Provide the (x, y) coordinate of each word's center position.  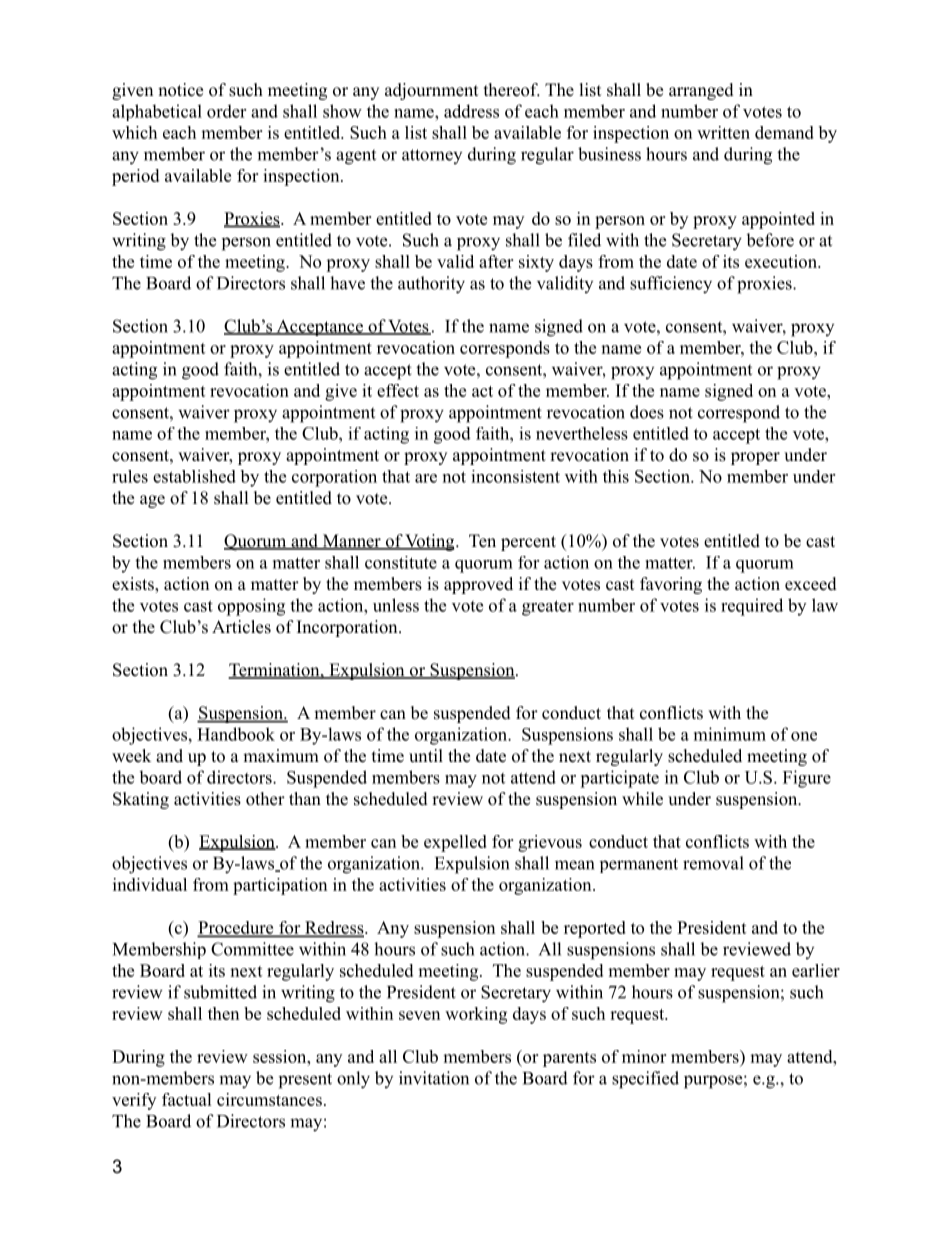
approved (478, 585)
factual (187, 1099)
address (471, 111)
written (723, 132)
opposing (251, 607)
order (226, 111)
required (752, 607)
